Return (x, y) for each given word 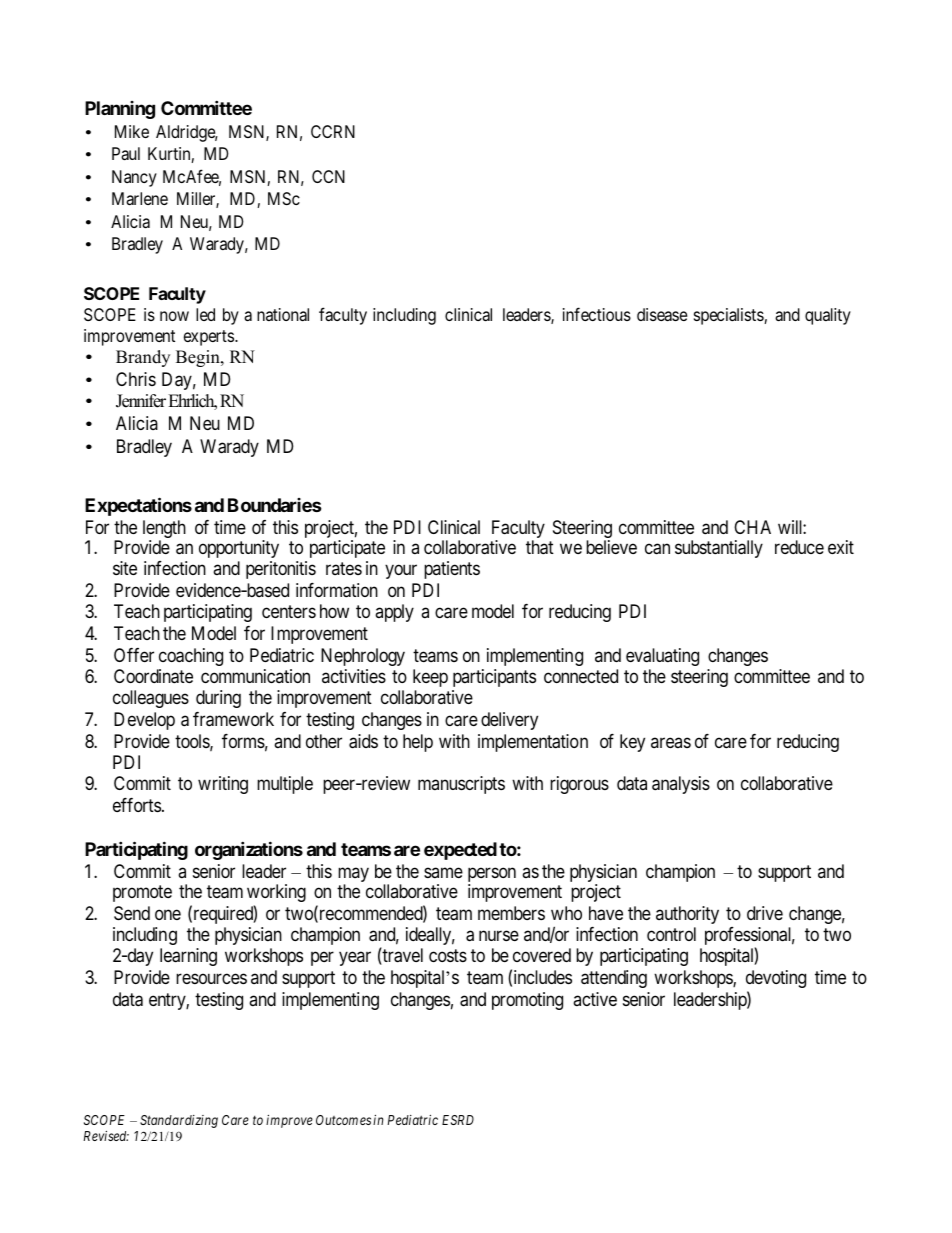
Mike (132, 131)
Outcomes (343, 1120)
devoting (776, 979)
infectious (597, 314)
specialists (729, 316)
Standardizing (179, 1121)
